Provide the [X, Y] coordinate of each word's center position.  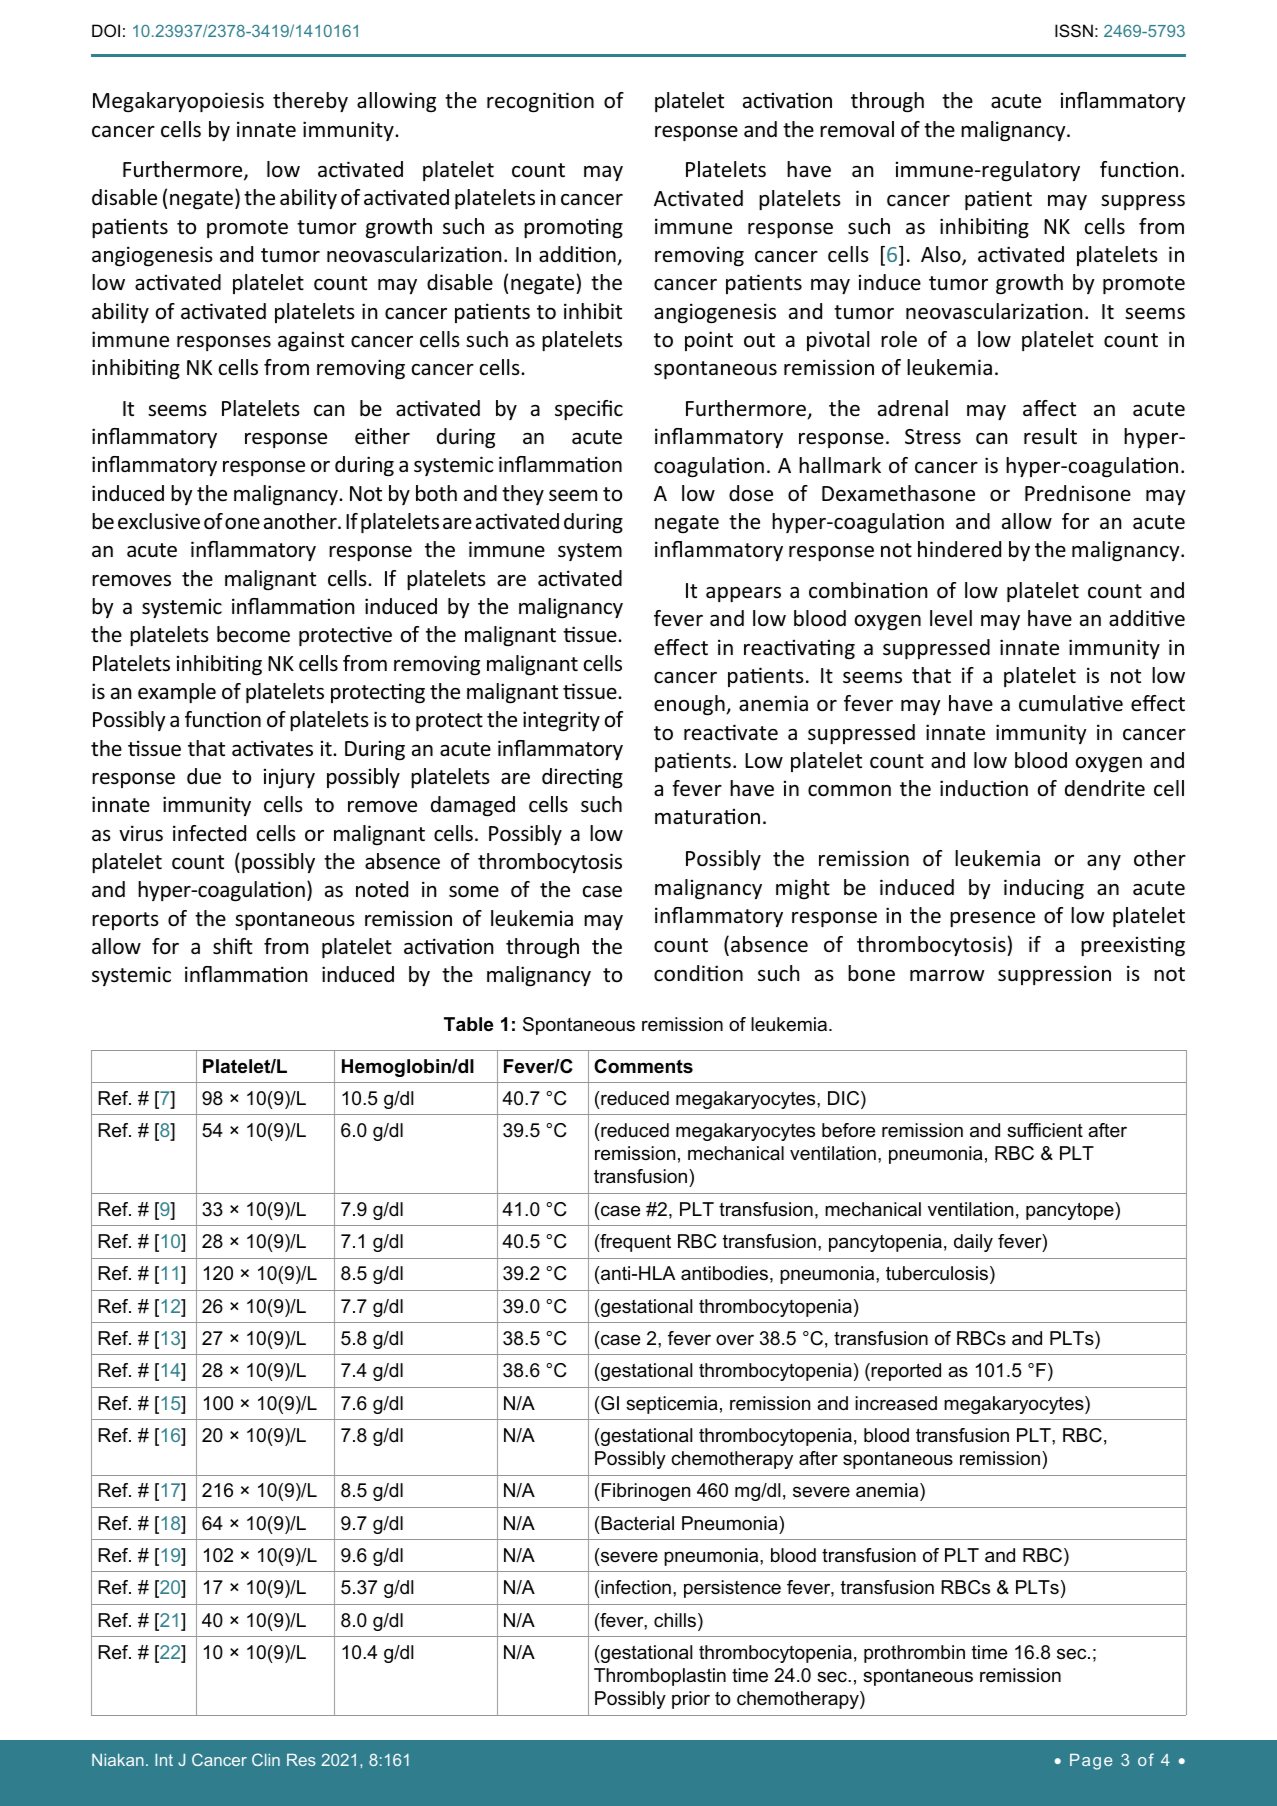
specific [589, 410]
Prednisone [1078, 493]
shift [233, 946]
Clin [266, 1759]
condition [698, 973]
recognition [540, 102]
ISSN [1074, 30]
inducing [1044, 889]
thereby [310, 102]
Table [468, 1024]
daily [973, 1243]
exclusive [159, 521]
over [735, 1339]
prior [691, 1700]
